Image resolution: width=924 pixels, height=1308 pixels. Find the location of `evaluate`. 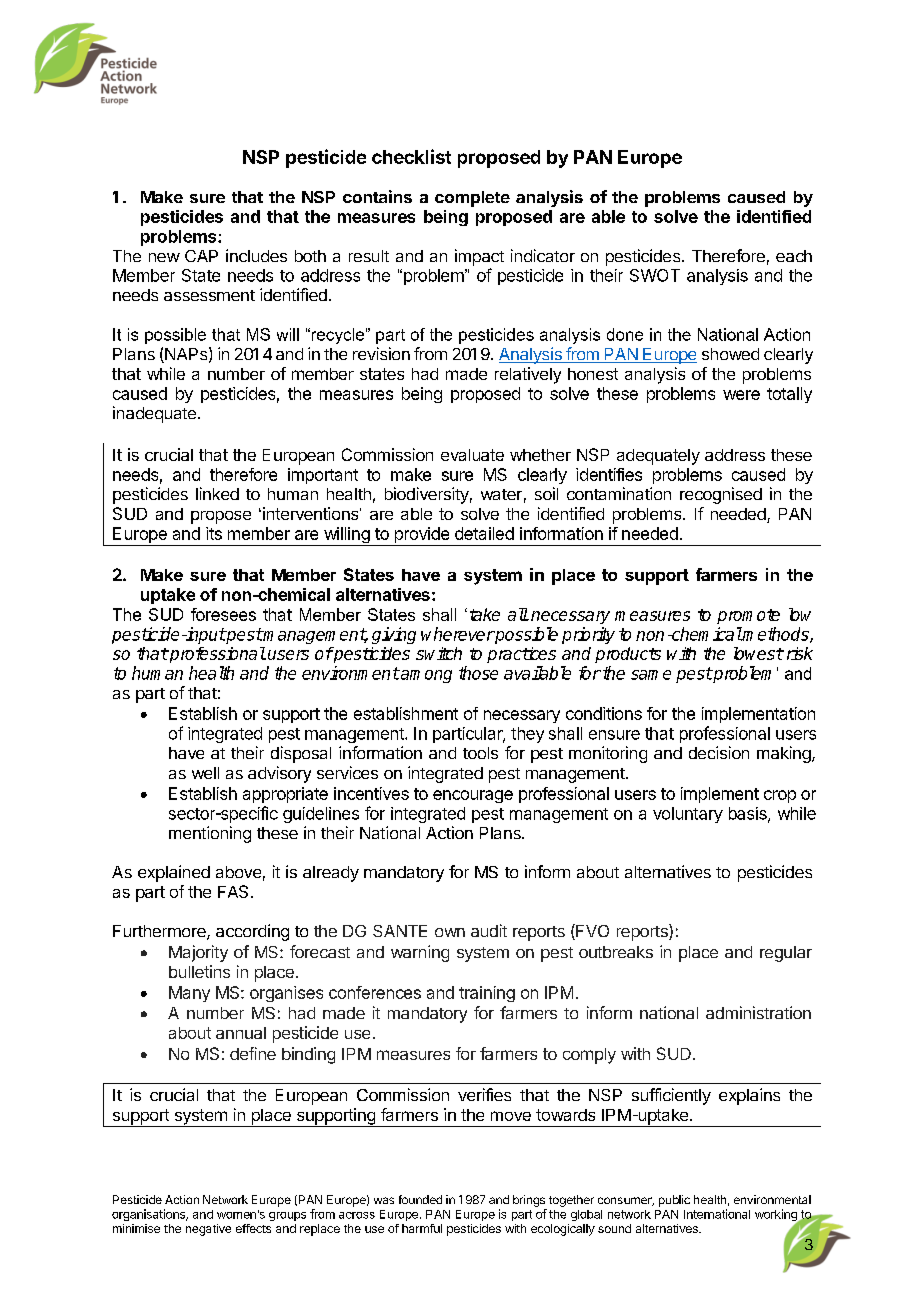

evaluate is located at coordinates (472, 455).
